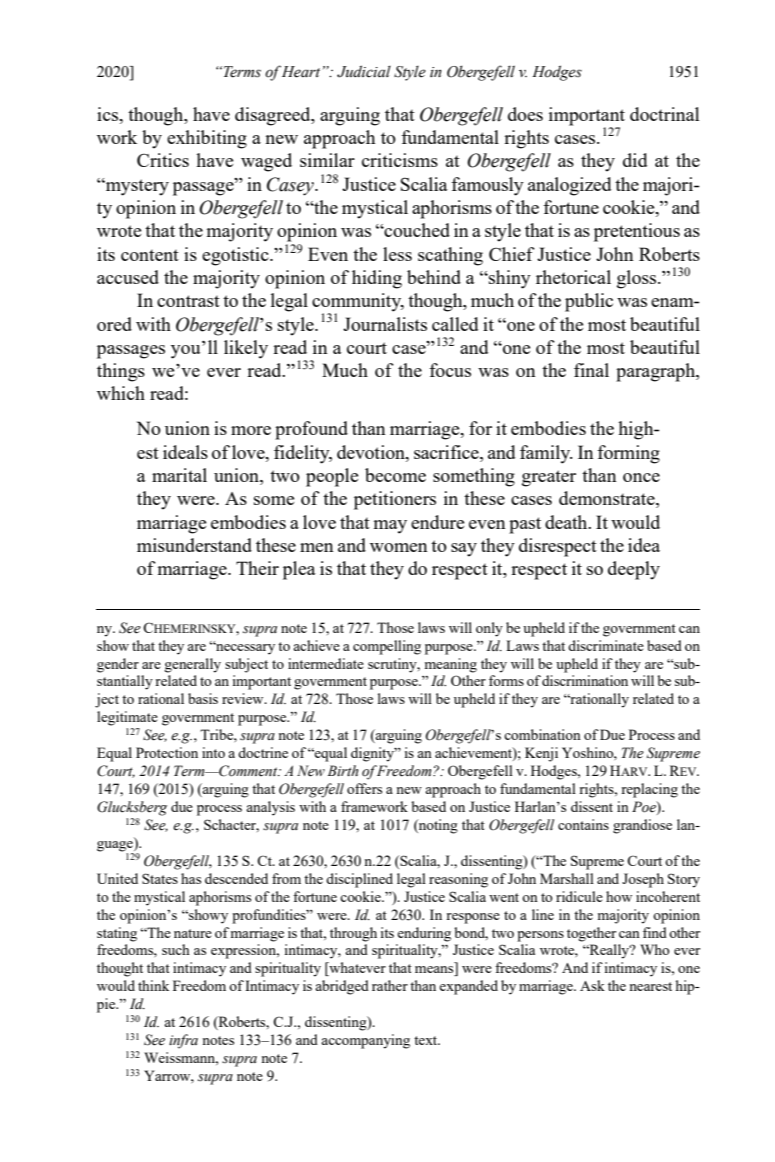  What do you see at coordinates (591, 370) in the document?
I see `final` at bounding box center [591, 370].
